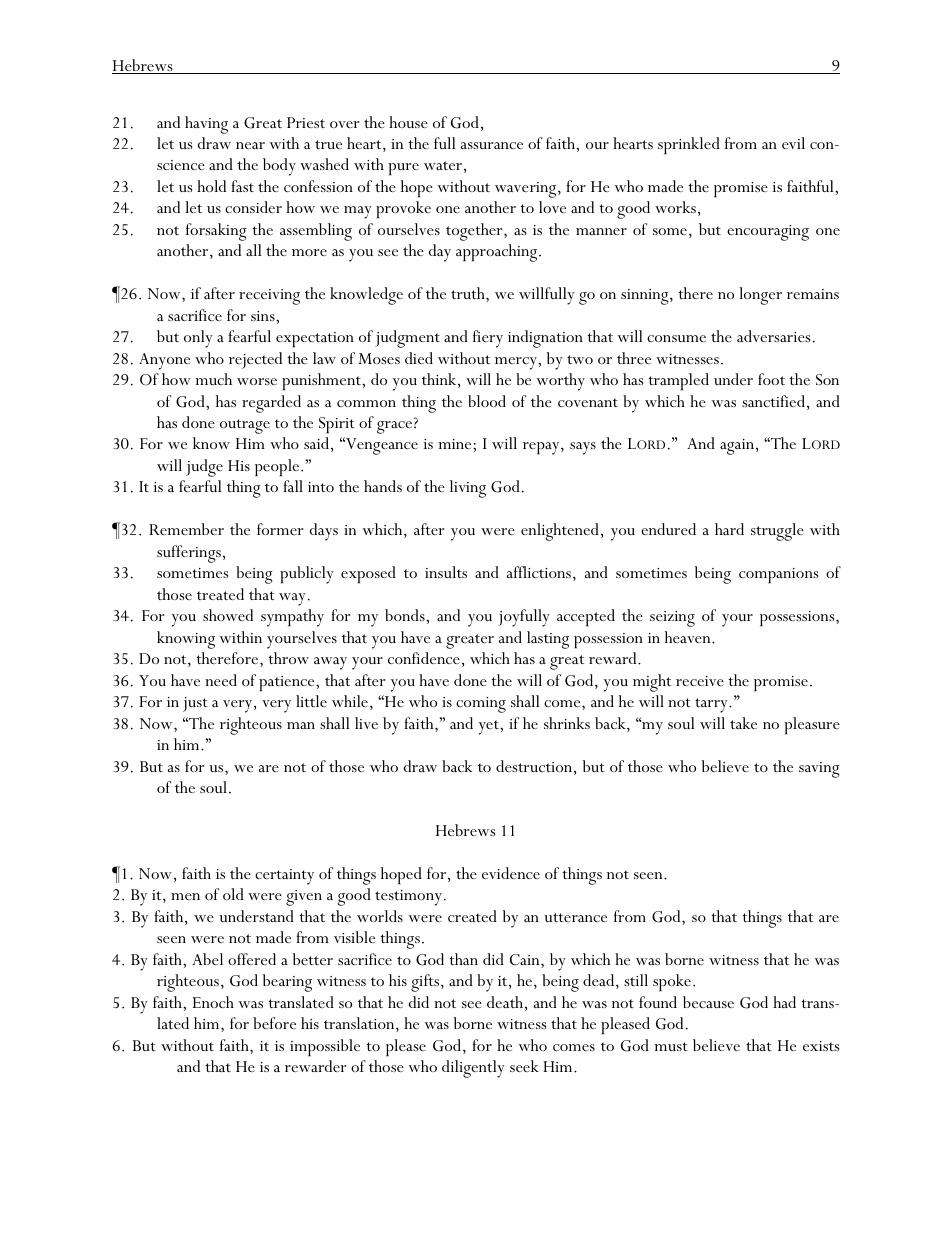  Describe the element at coordinates (771, 379) in the image. I see `foot` at that location.
